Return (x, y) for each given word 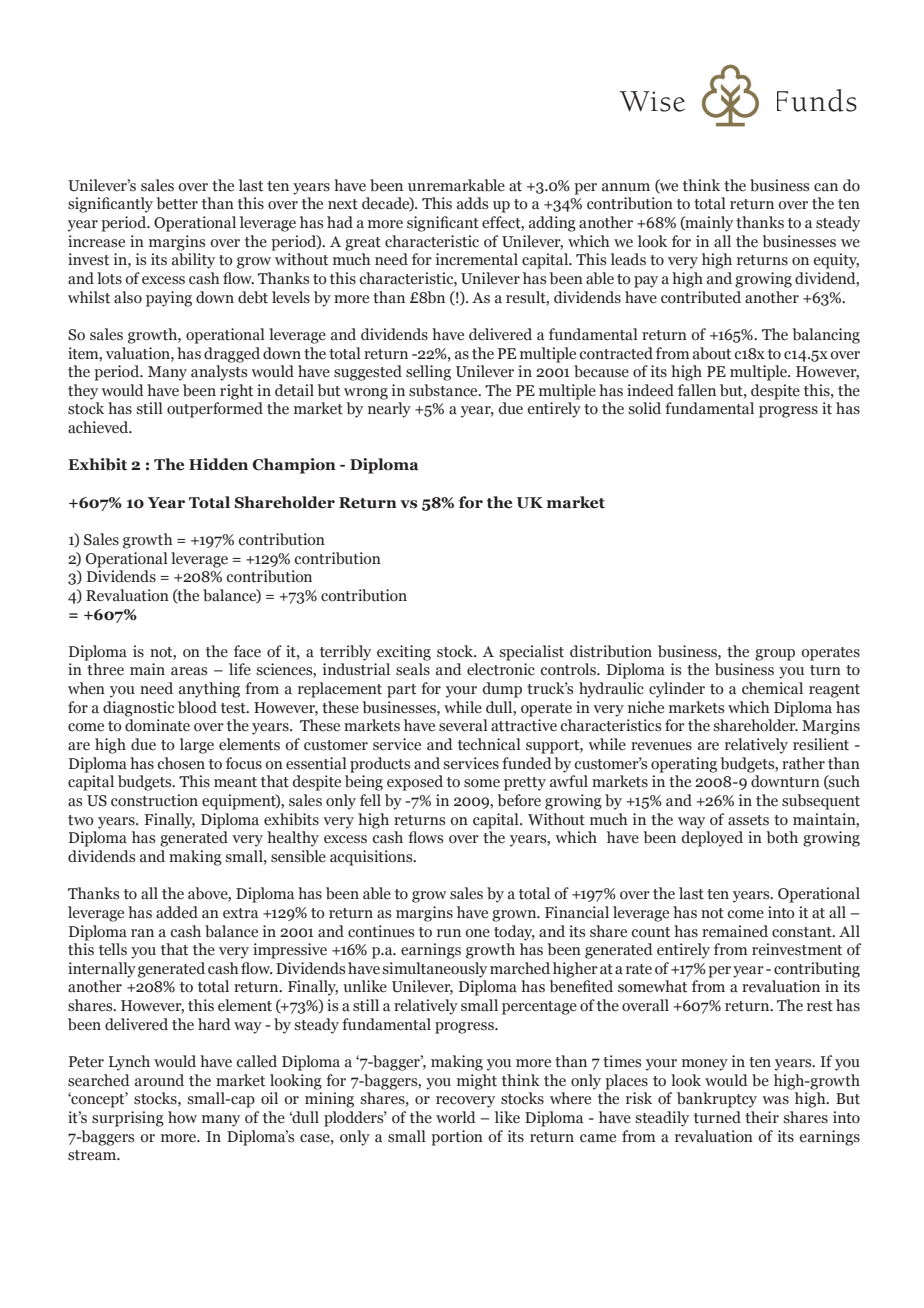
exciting (404, 653)
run (449, 933)
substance (444, 390)
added (177, 912)
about (712, 353)
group (775, 655)
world (456, 1117)
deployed (712, 839)
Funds (817, 100)
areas (189, 671)
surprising (128, 1119)
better (177, 203)
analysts (219, 373)
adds (472, 203)
